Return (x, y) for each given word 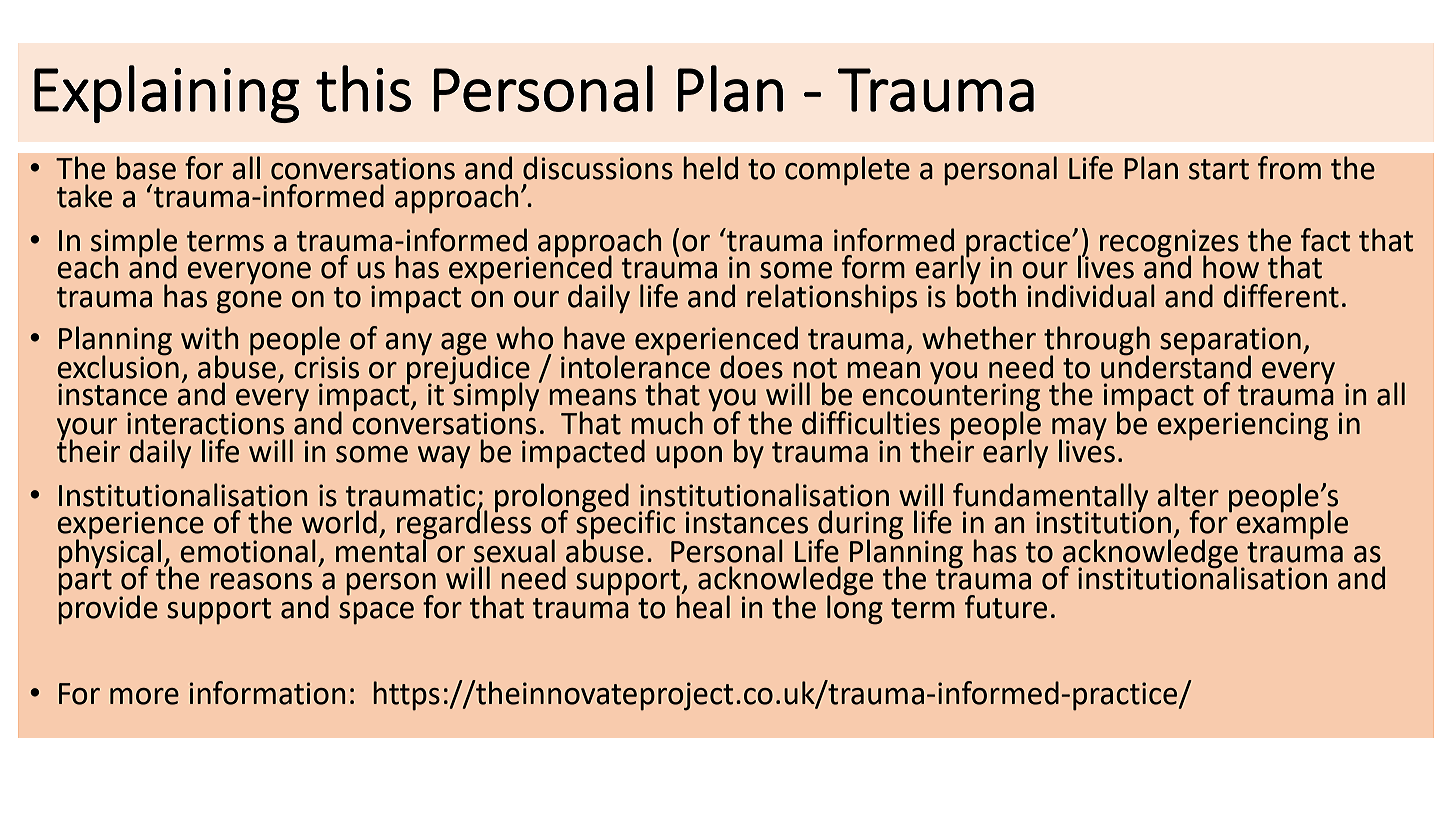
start (1219, 169)
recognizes (1169, 244)
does (751, 367)
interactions (205, 423)
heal (703, 606)
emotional (248, 551)
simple (134, 243)
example (1292, 524)
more (144, 696)
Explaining (167, 94)
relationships (832, 299)
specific (625, 524)
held (710, 168)
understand (1176, 366)
